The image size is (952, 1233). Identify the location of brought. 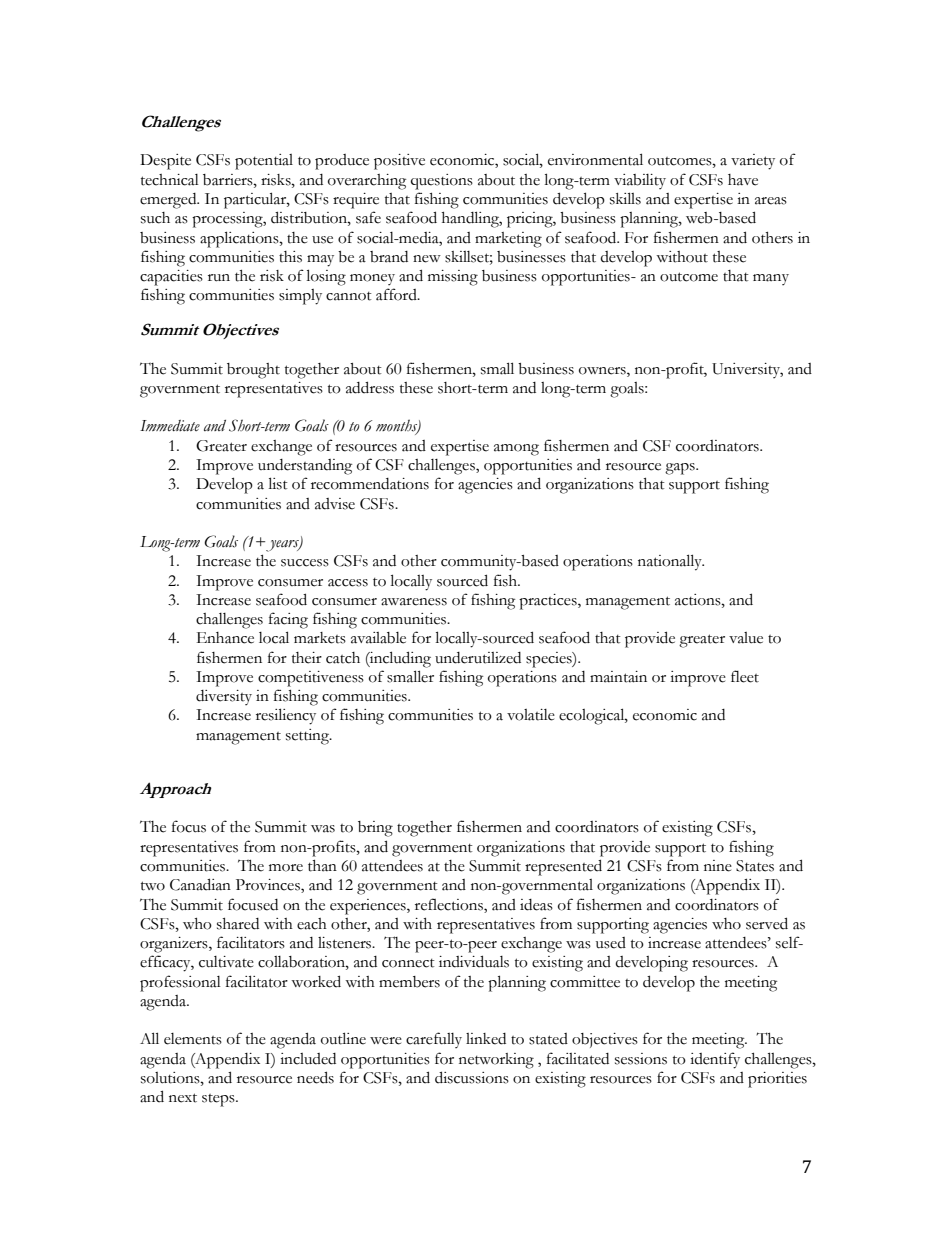
(253, 371).
